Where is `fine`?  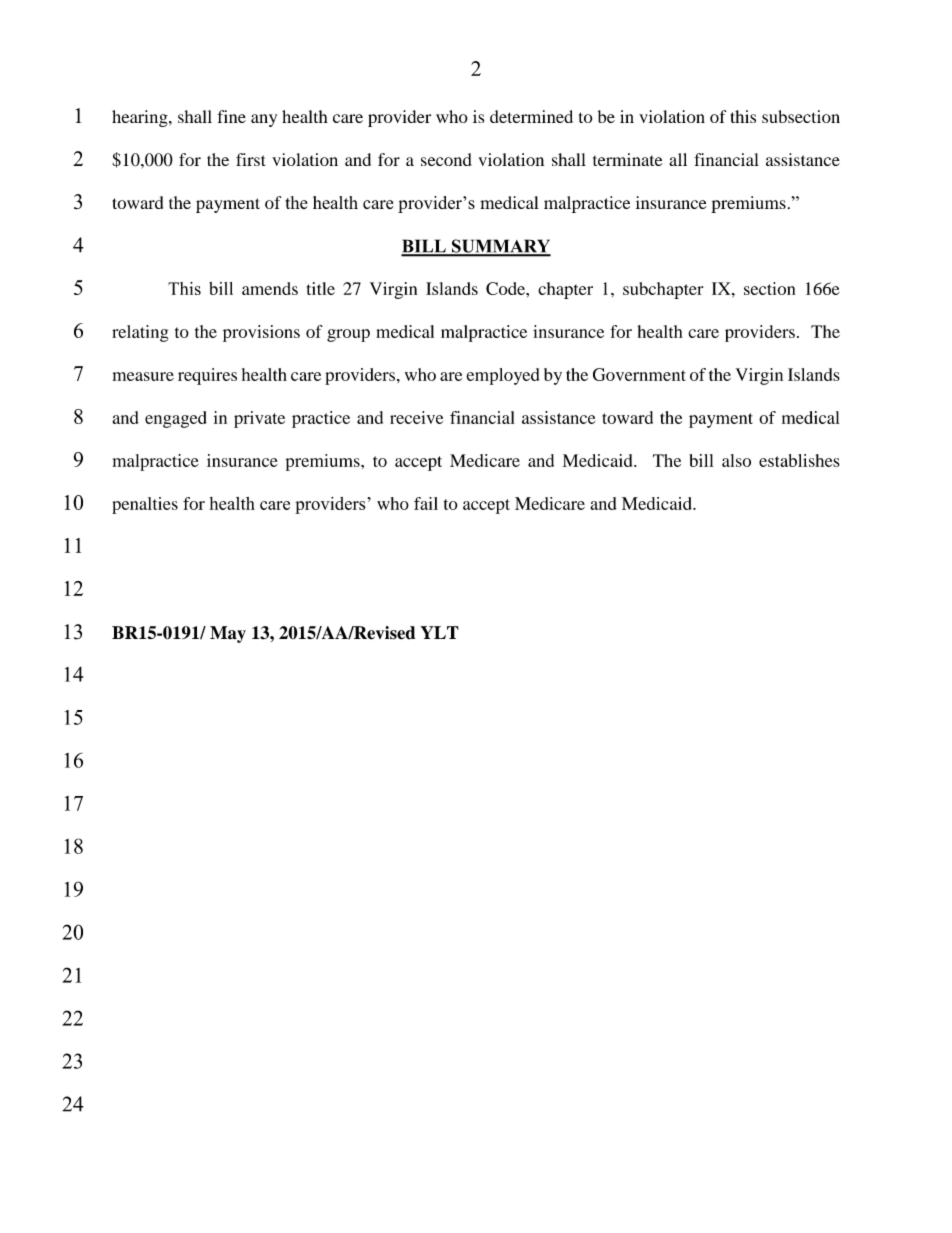 fine is located at coordinates (231, 116).
